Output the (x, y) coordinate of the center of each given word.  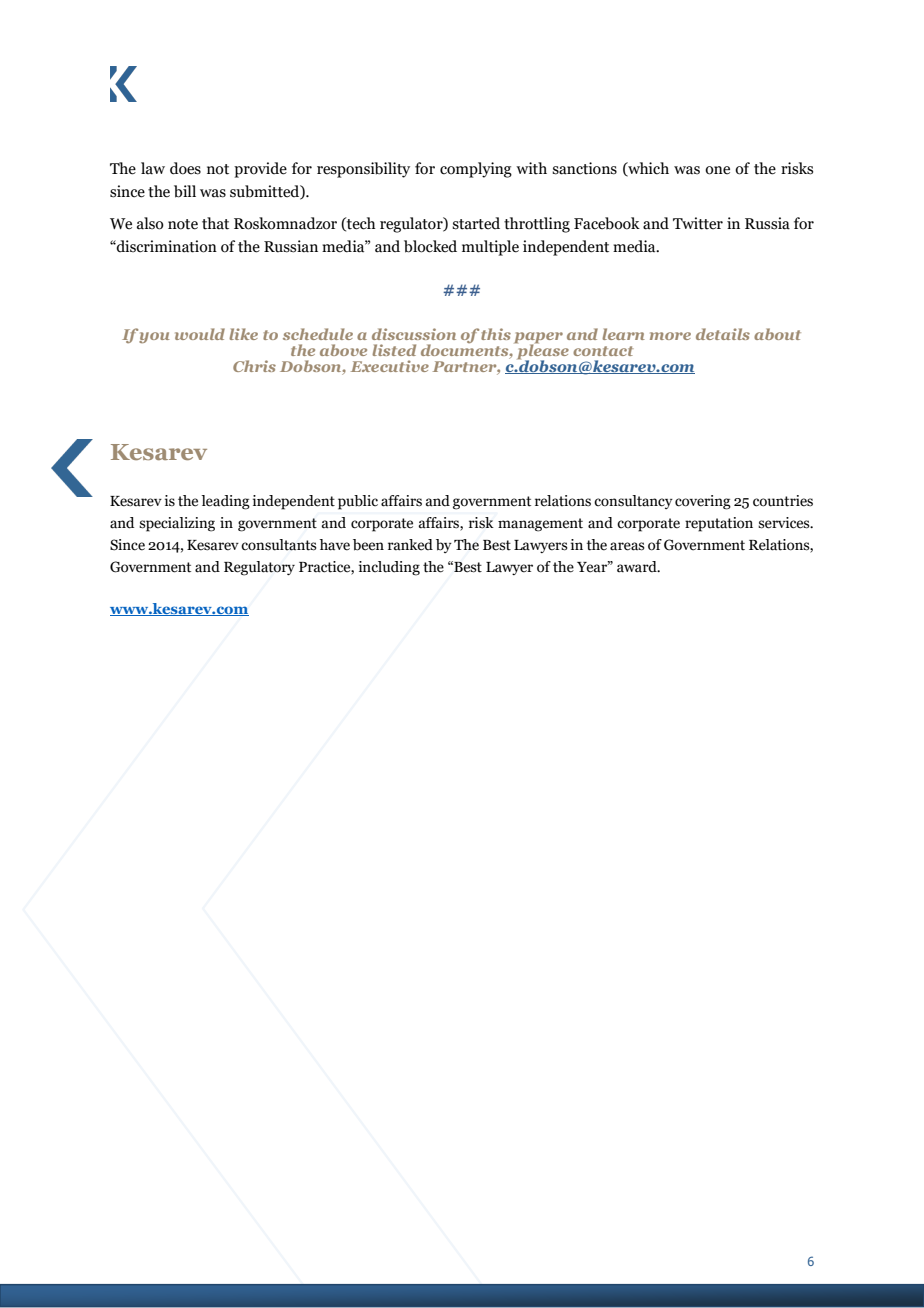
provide (260, 170)
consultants (279, 545)
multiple (490, 248)
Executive (390, 366)
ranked (410, 545)
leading (225, 502)
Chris (254, 366)
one (717, 170)
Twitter (698, 223)
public (358, 502)
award (638, 567)
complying (476, 170)
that (215, 223)
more (670, 336)
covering (703, 502)
